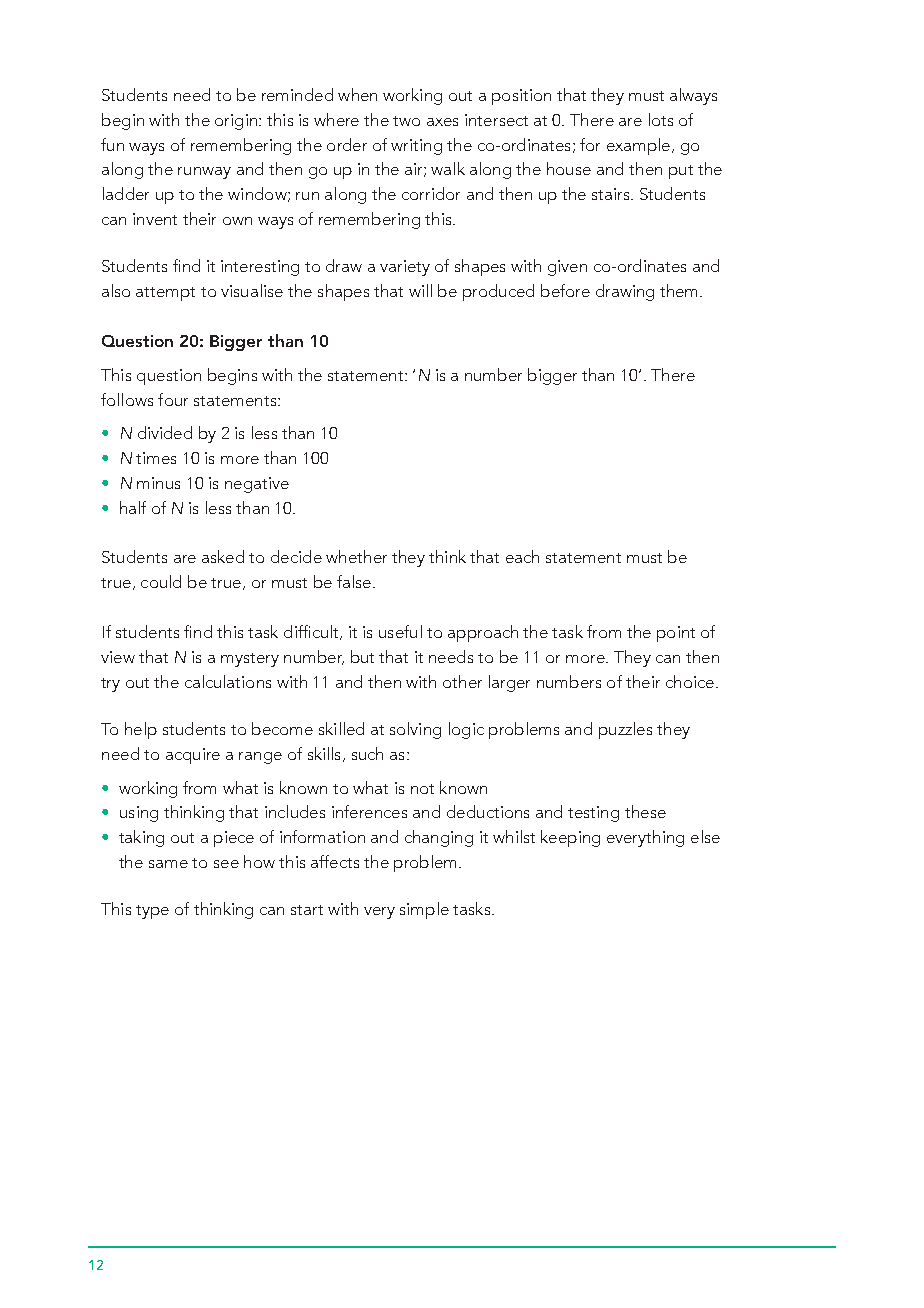 The image size is (924, 1308). Describe the element at coordinates (522, 556) in the page. I see `each` at that location.
